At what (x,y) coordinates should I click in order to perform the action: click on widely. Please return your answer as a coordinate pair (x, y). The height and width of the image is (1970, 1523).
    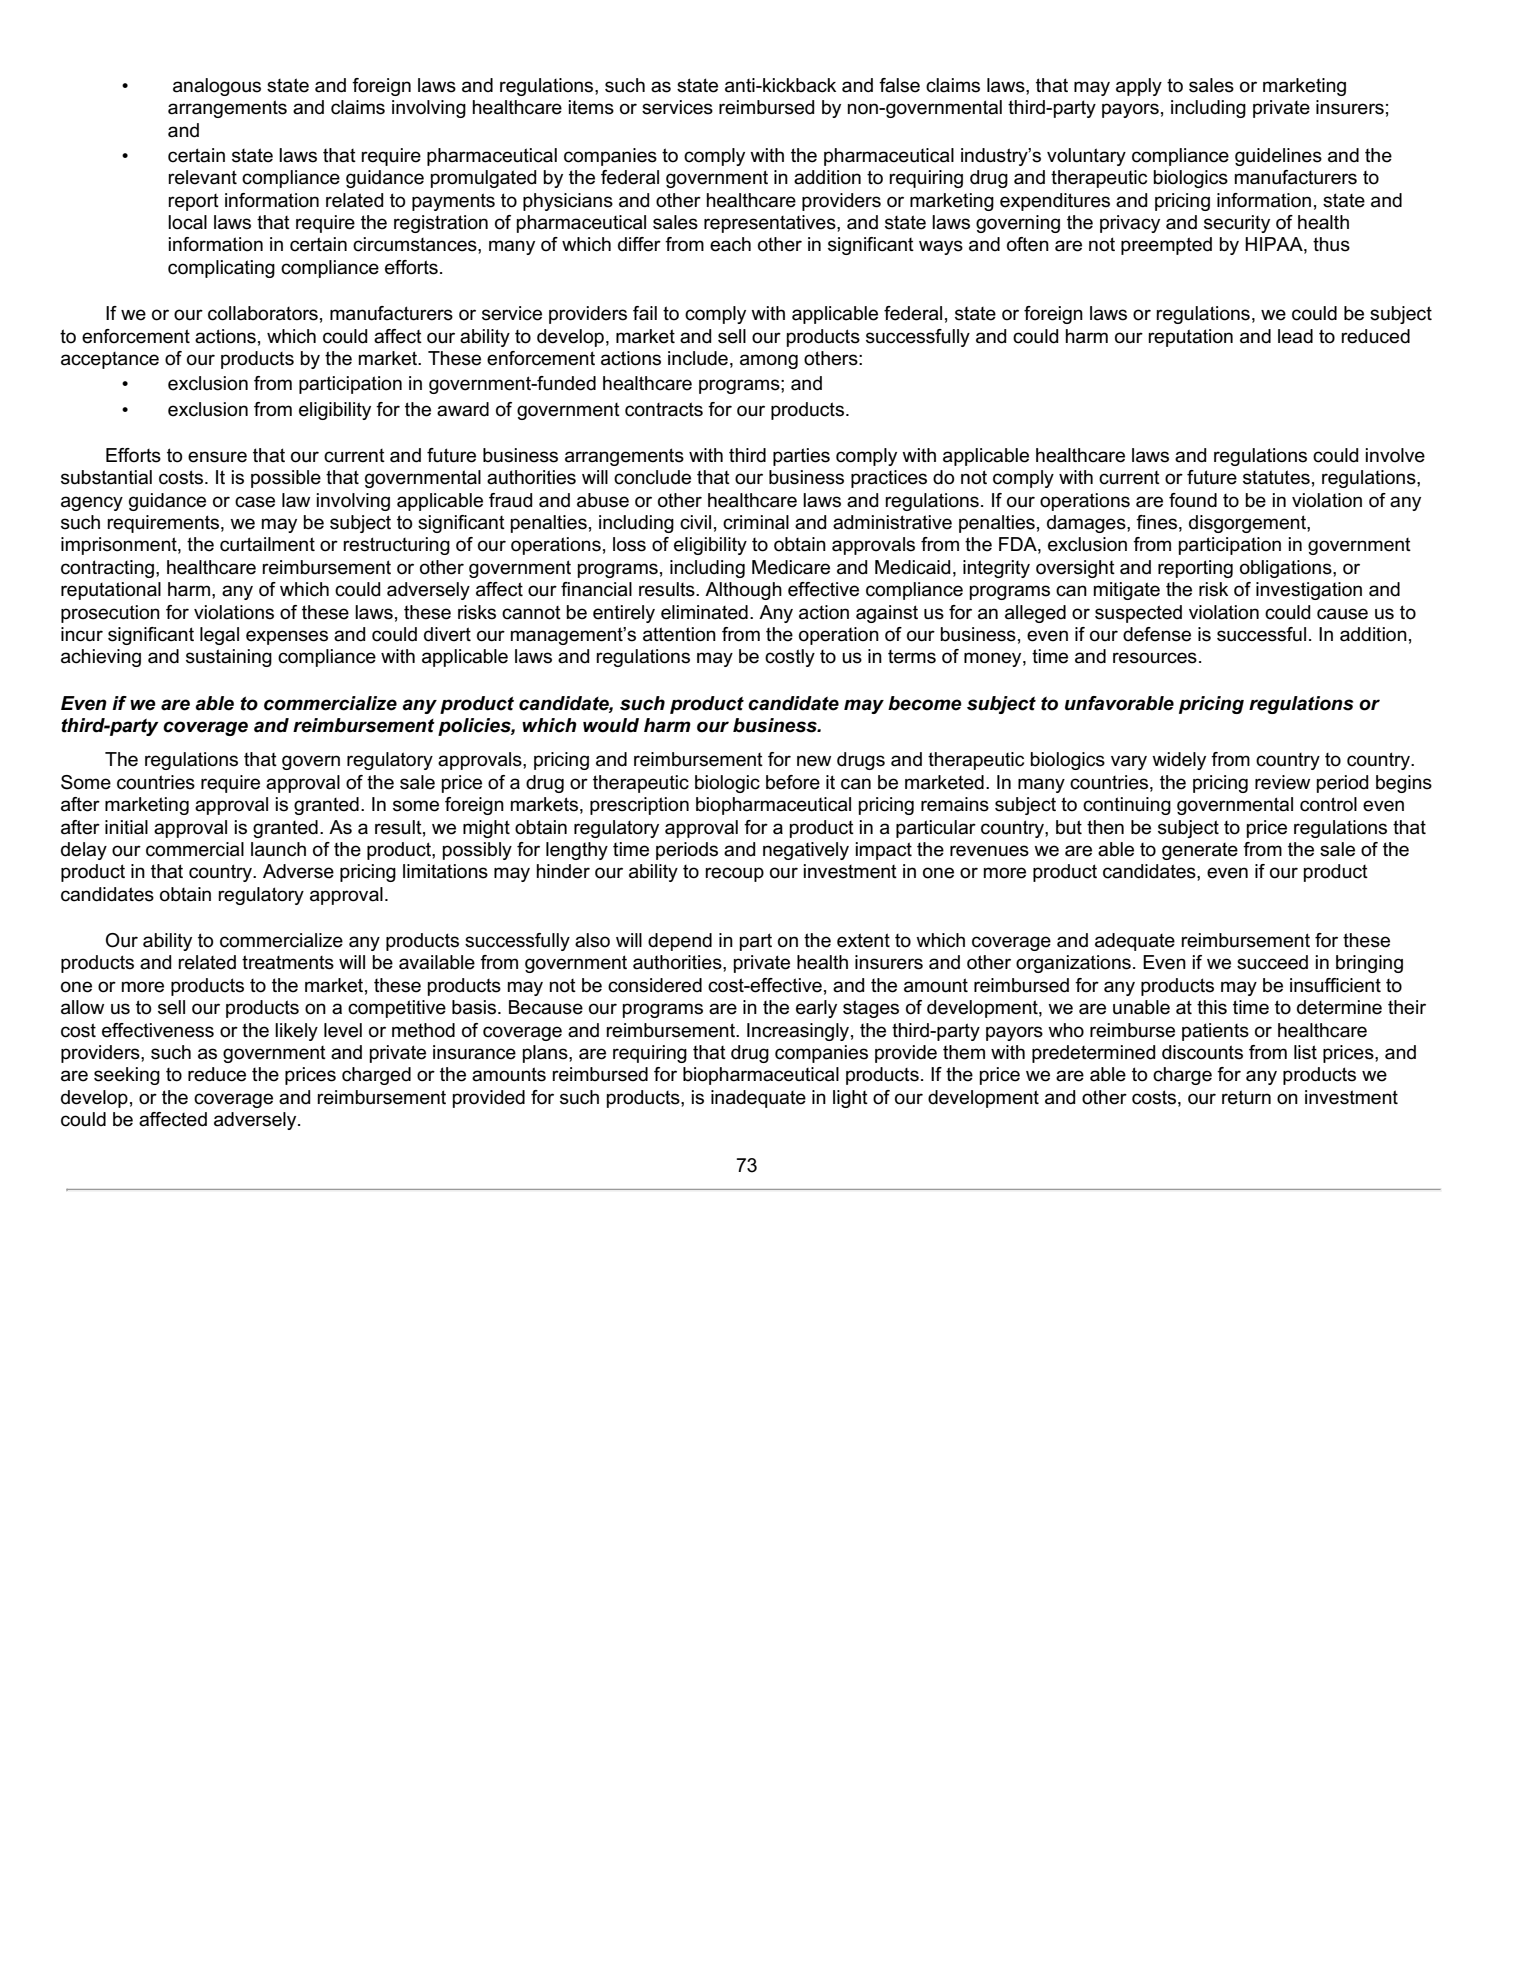
    Looking at the image, I should click on (1179, 761).
